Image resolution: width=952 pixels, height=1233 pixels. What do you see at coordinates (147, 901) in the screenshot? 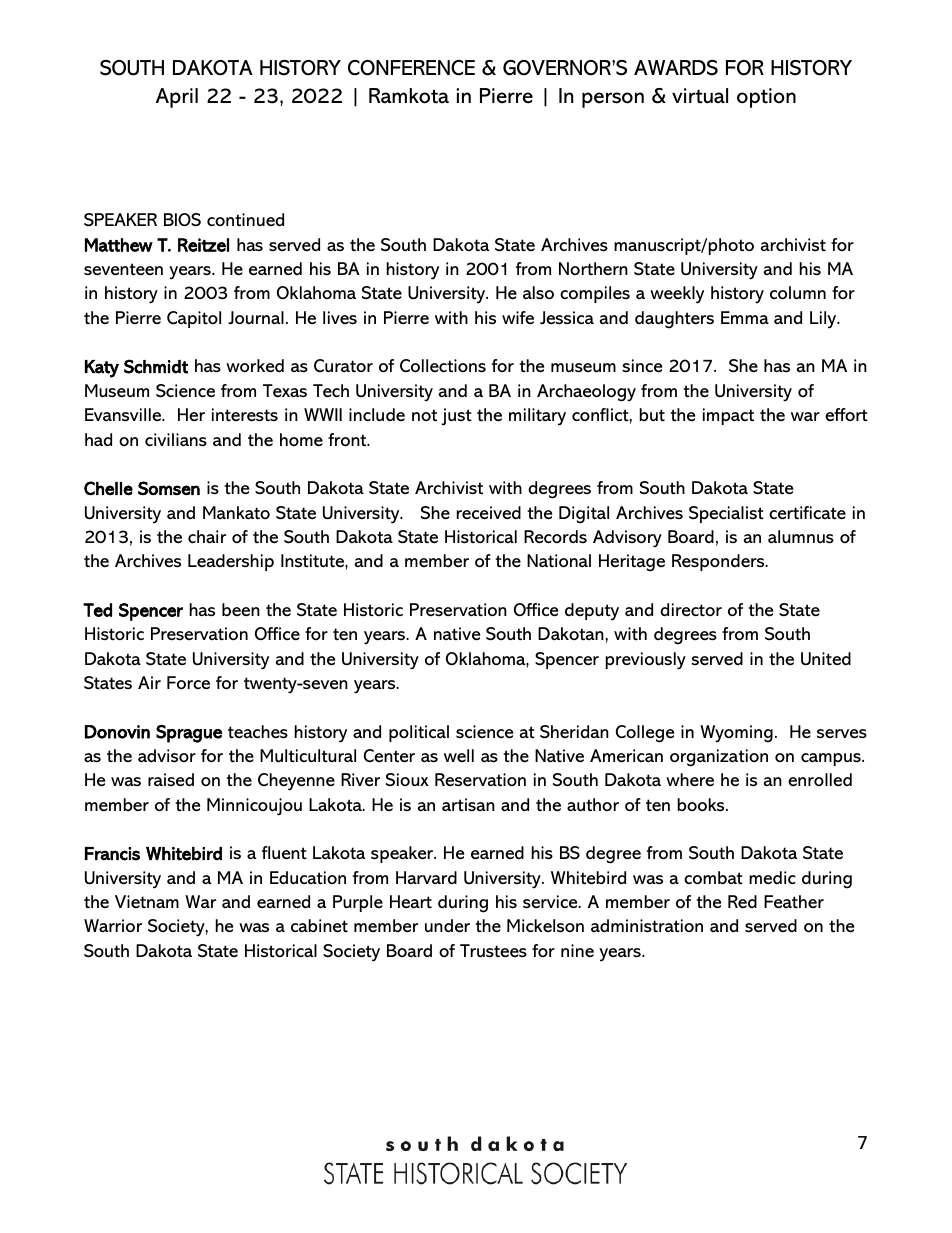
I see `Vietnam` at bounding box center [147, 901].
